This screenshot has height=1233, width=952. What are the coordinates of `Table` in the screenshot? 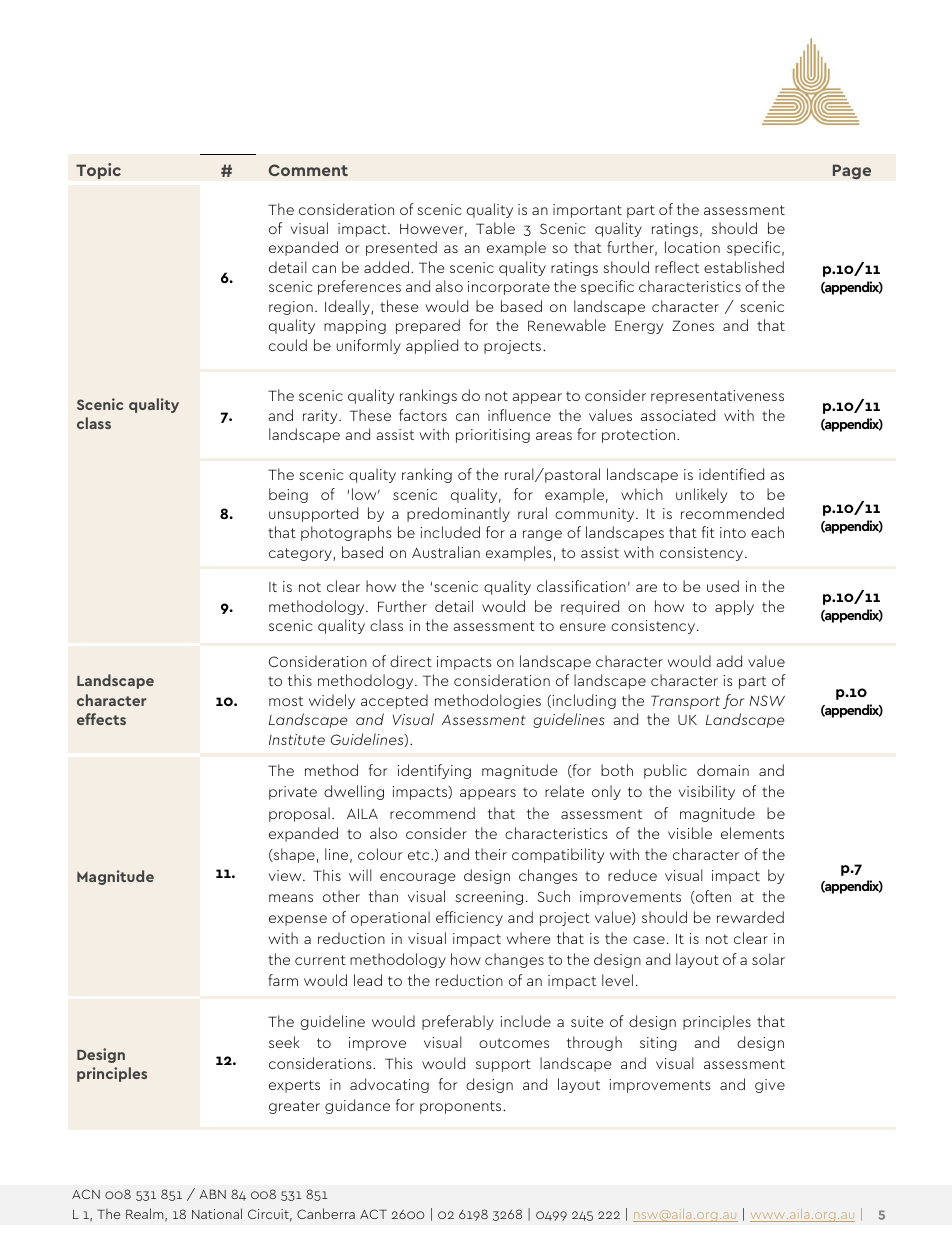 It's located at (495, 228).
